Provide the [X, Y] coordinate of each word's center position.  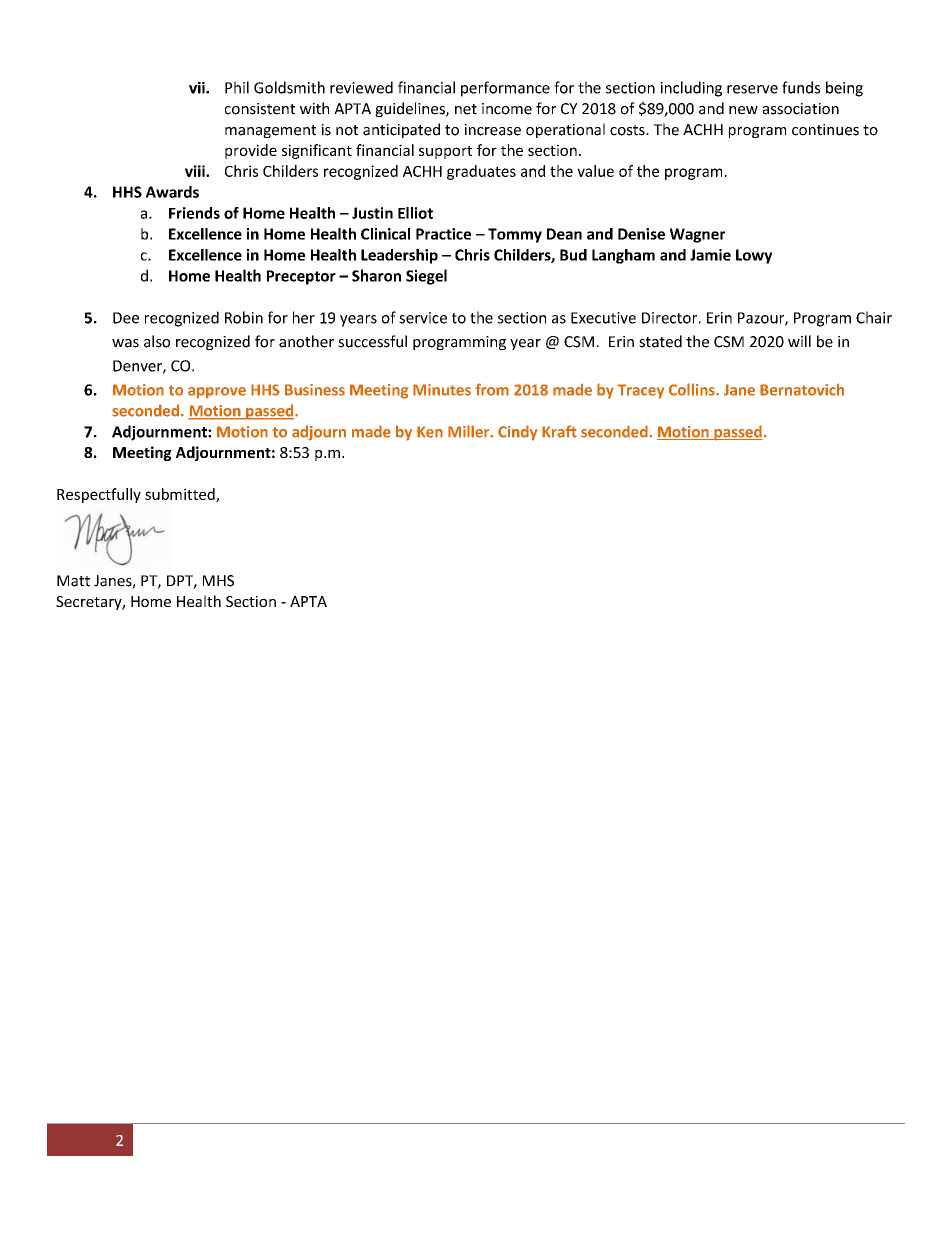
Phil [237, 87]
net [466, 109]
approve [217, 393]
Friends [194, 213]
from [492, 389]
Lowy [754, 256]
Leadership [399, 256]
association [801, 109]
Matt [73, 581]
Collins [693, 389]
